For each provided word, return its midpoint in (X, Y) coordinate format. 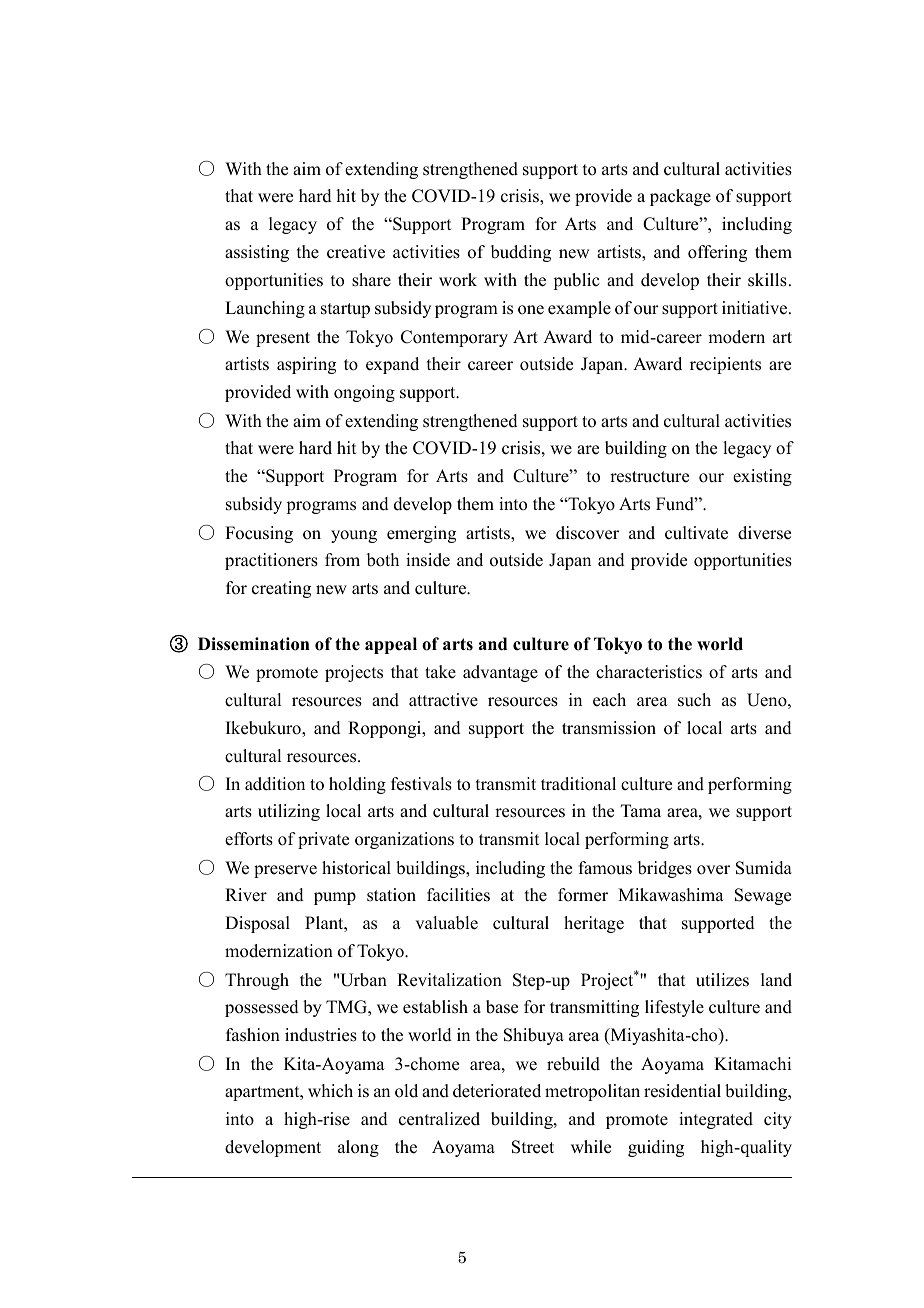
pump (335, 898)
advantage (500, 673)
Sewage (763, 896)
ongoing (364, 393)
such (694, 700)
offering (717, 253)
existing (762, 477)
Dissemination (254, 644)
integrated (716, 1120)
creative (356, 252)
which (330, 1091)
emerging (421, 534)
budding (521, 253)
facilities (458, 895)
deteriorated (497, 1091)
